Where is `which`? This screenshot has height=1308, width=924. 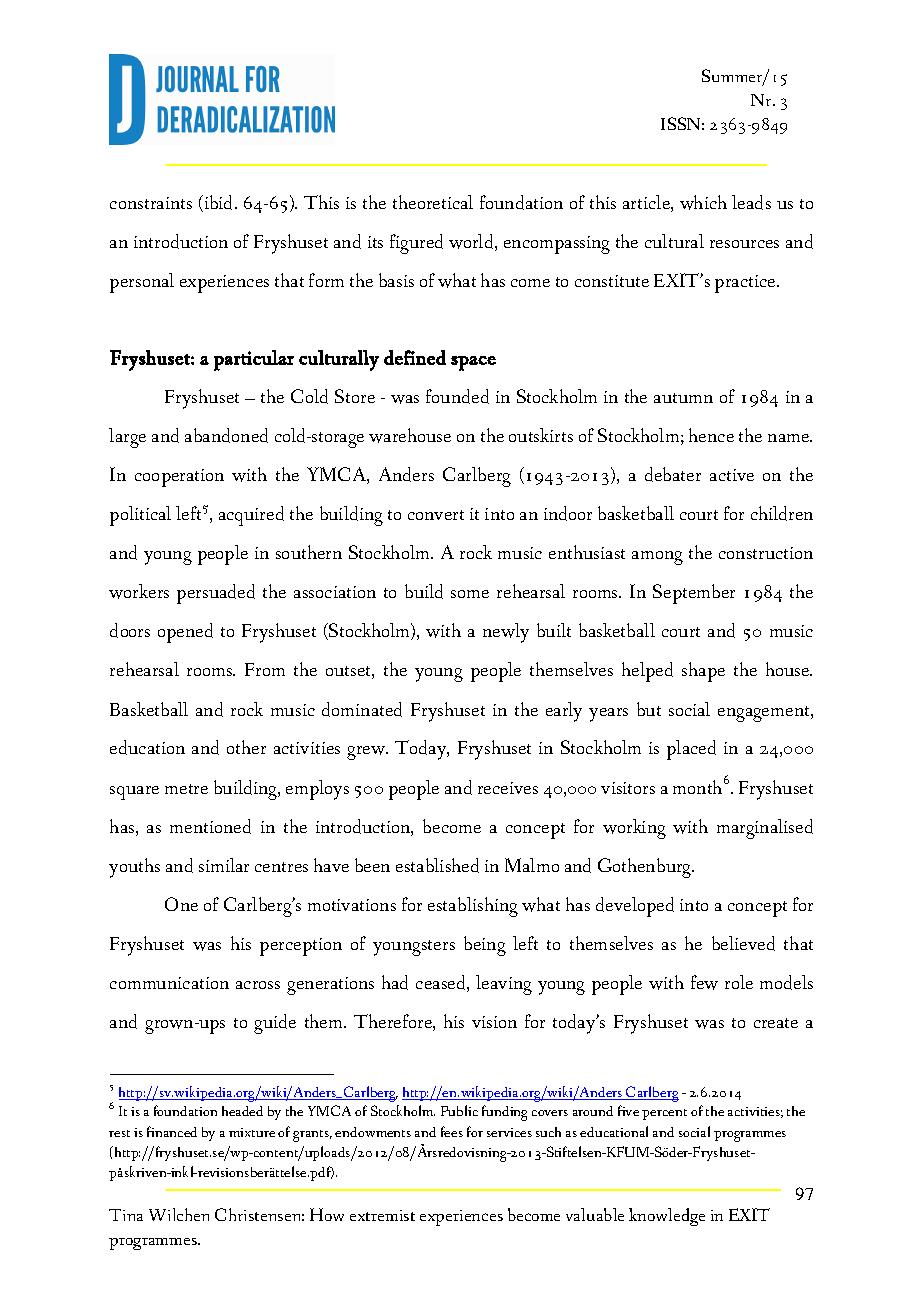 which is located at coordinates (703, 202).
